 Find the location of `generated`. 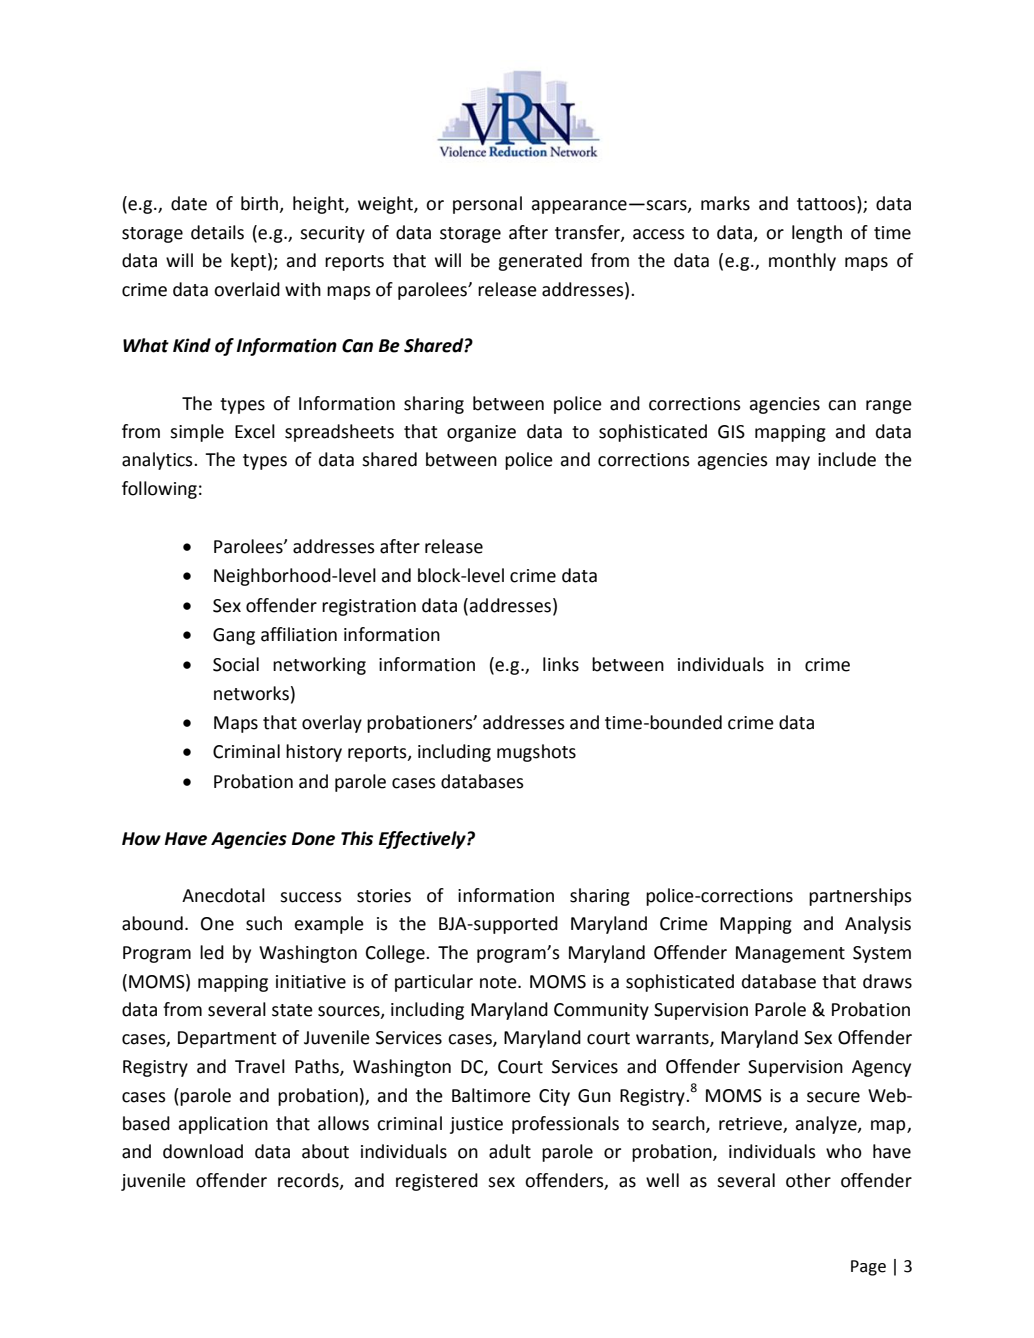

generated is located at coordinates (540, 262).
